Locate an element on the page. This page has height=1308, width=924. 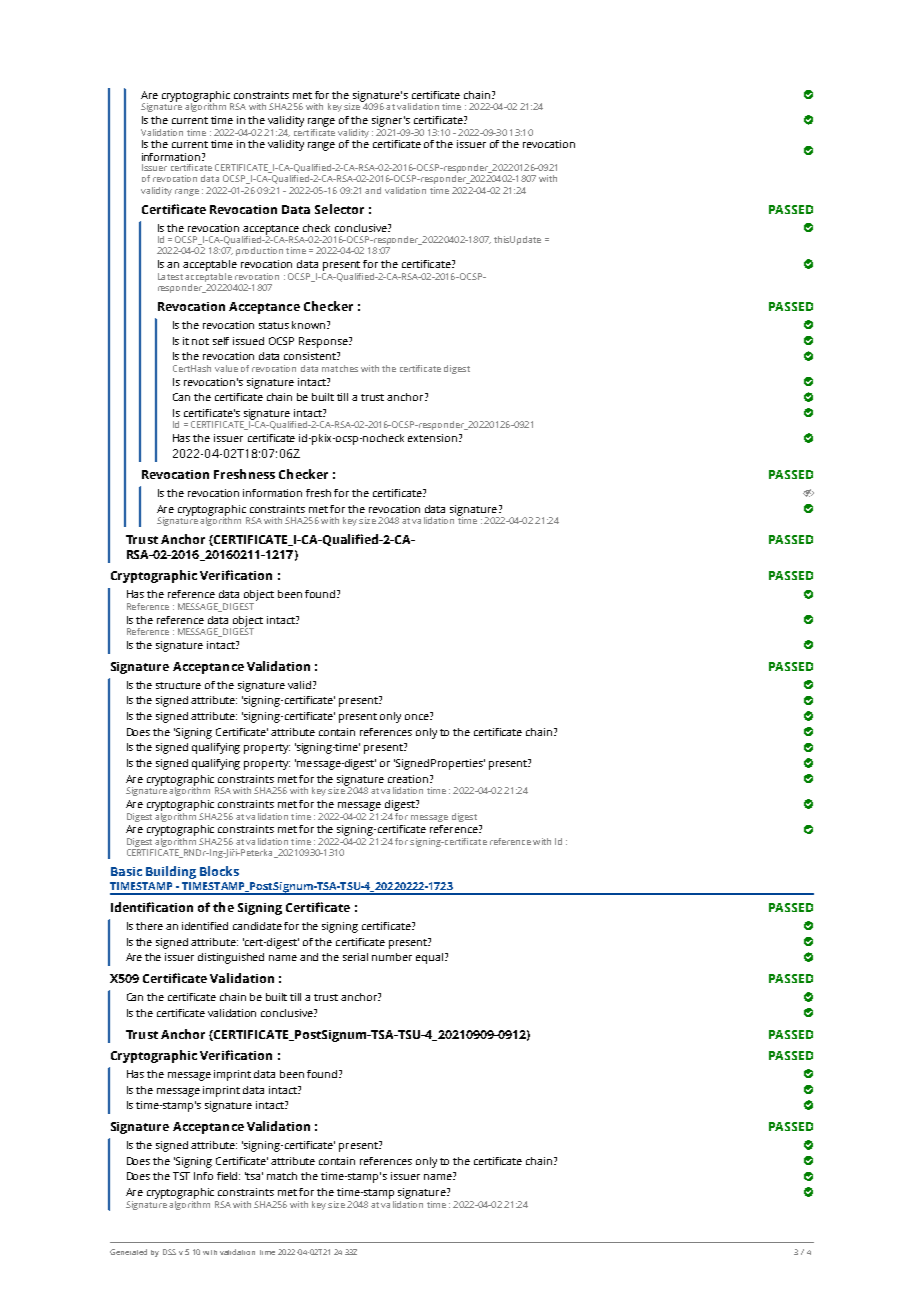
production is located at coordinates (259, 251).
